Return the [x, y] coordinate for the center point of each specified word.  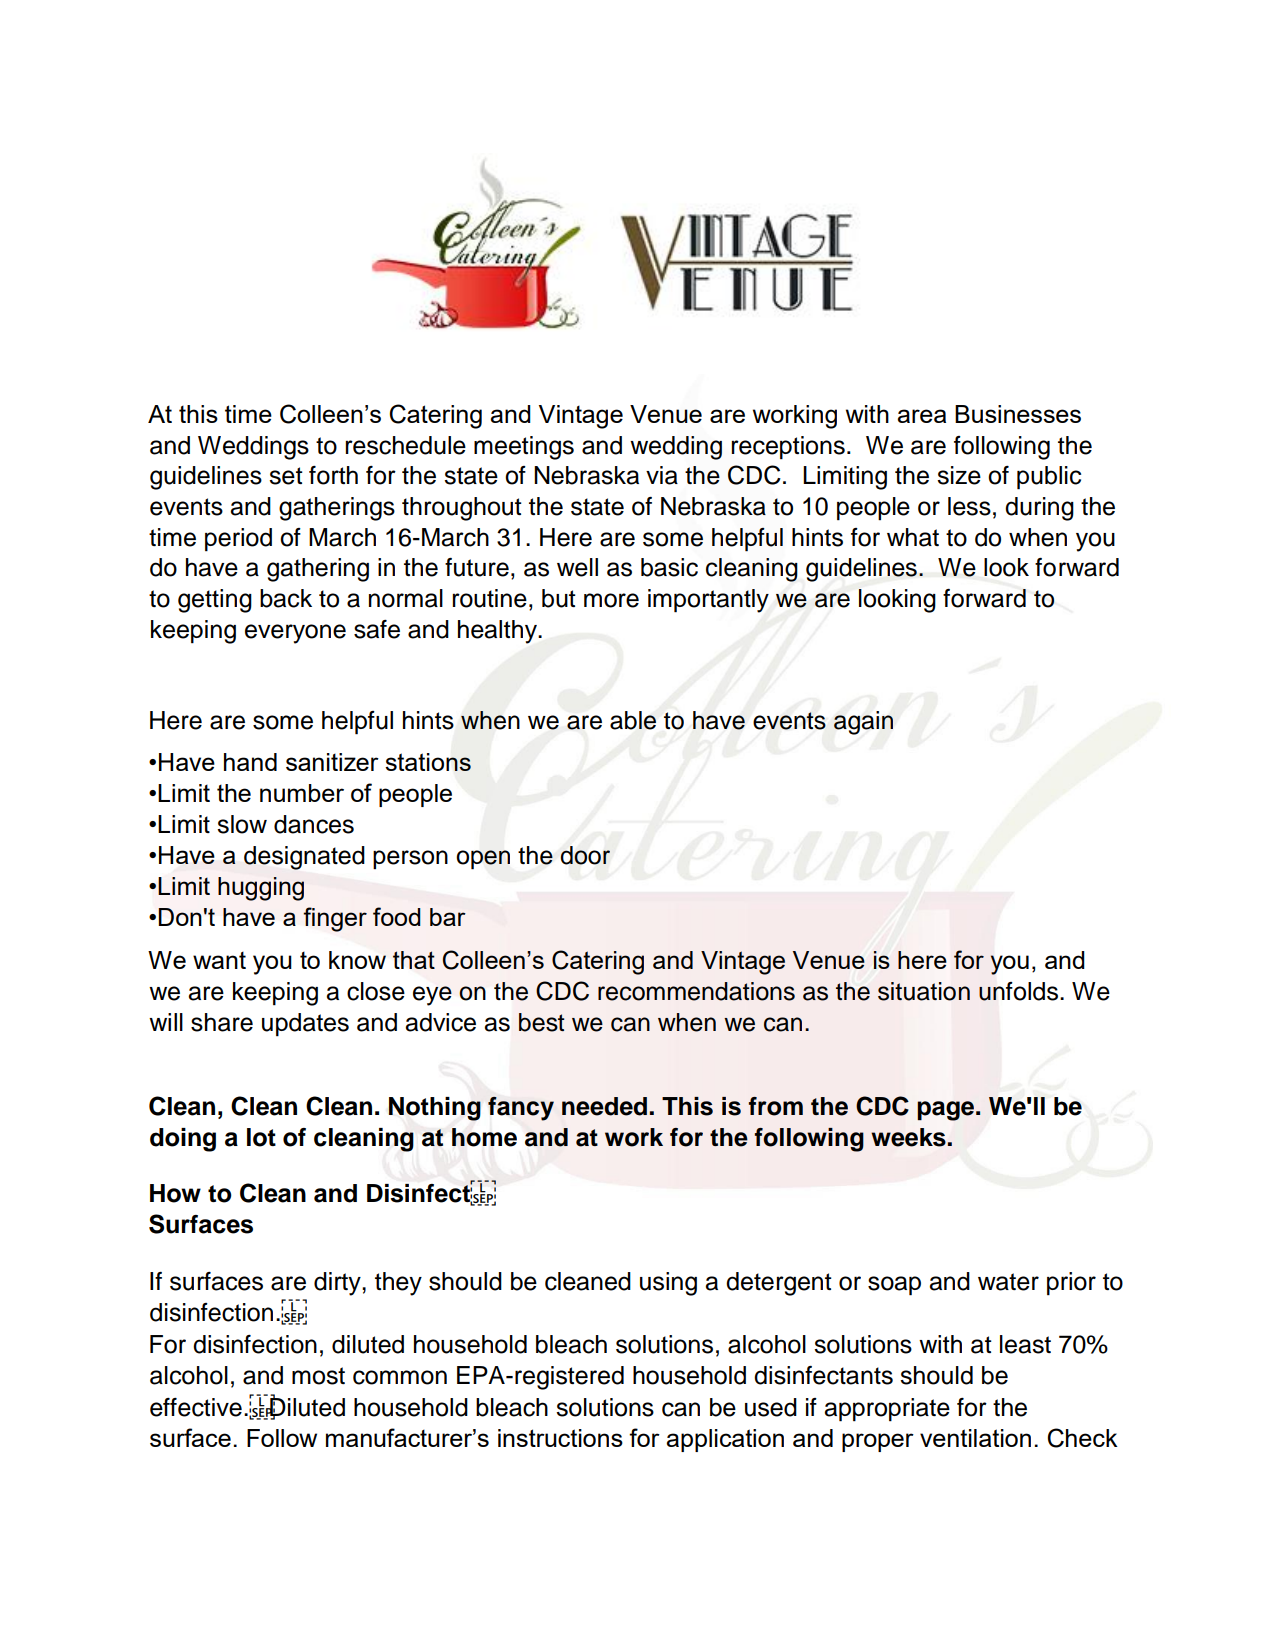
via [662, 475]
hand [250, 762]
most [318, 1376]
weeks [908, 1137]
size [959, 475]
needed [604, 1106]
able [633, 720]
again [863, 723]
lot [261, 1137]
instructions [560, 1438]
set [286, 476]
